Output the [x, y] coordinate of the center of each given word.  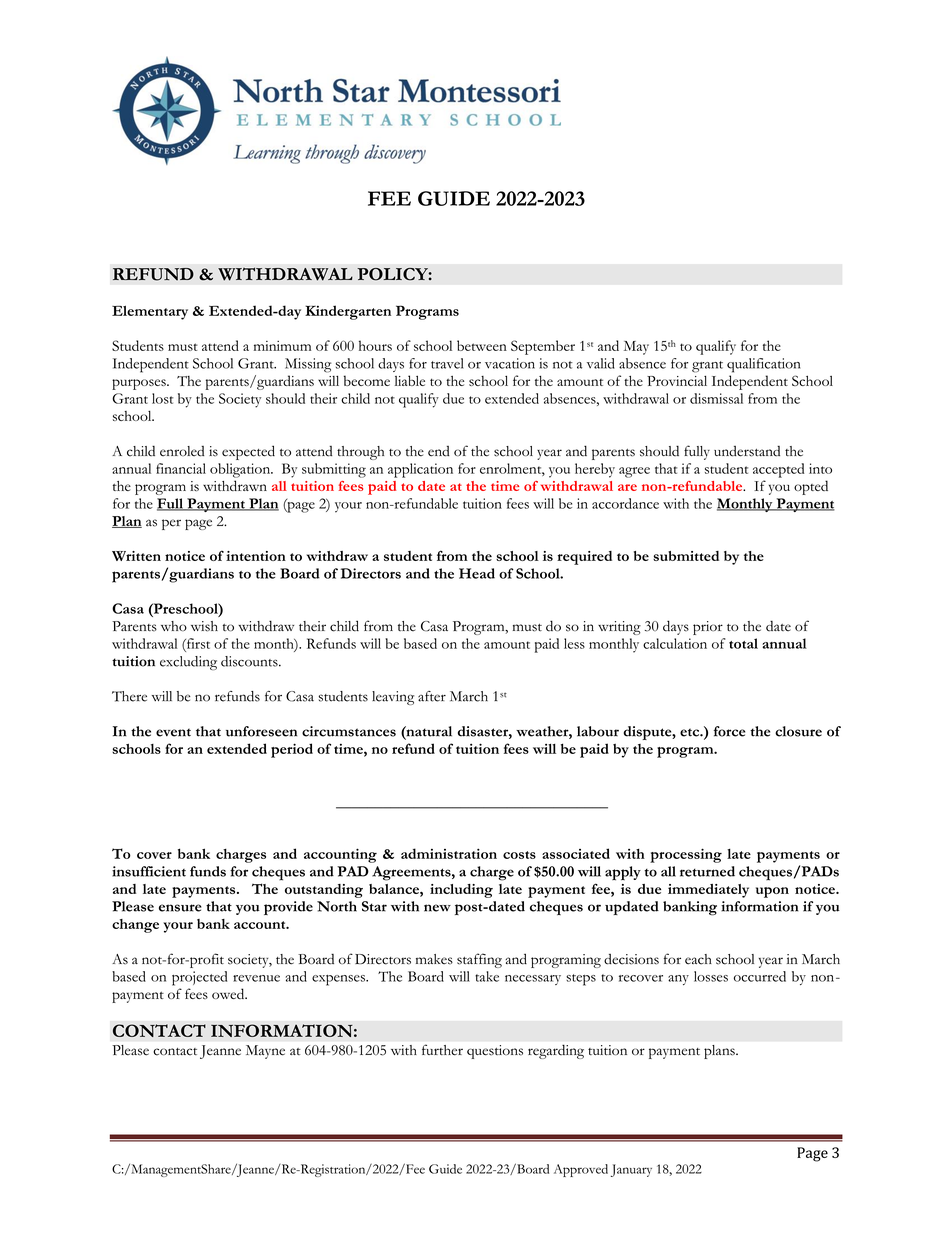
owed [229, 993]
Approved [581, 1170]
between [482, 345]
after [432, 696]
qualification [763, 365]
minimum [282, 346]
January [631, 1170]
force [729, 731]
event [173, 733]
